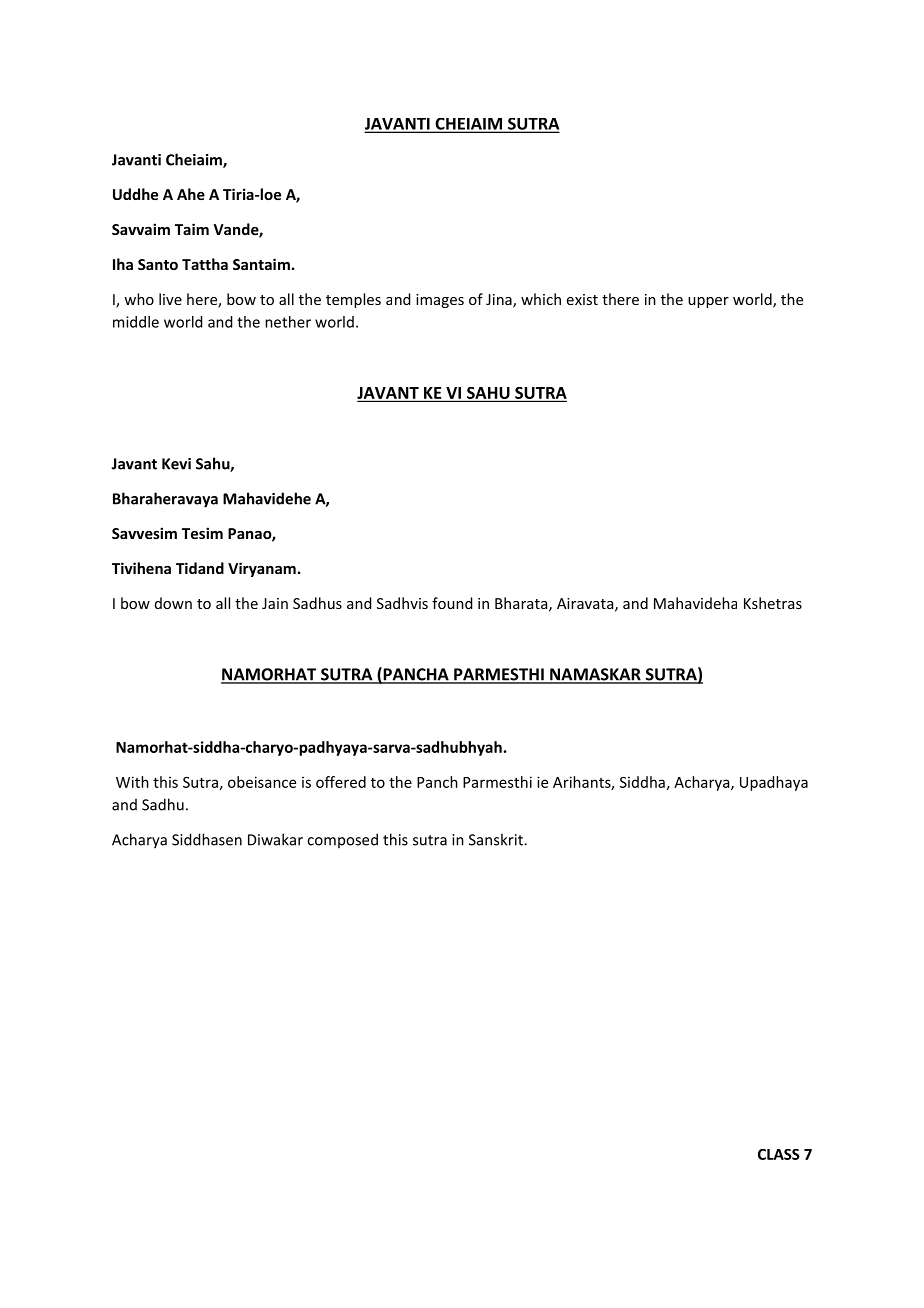 The height and width of the image is (1308, 924). Describe the element at coordinates (170, 299) in the image. I see `live` at that location.
